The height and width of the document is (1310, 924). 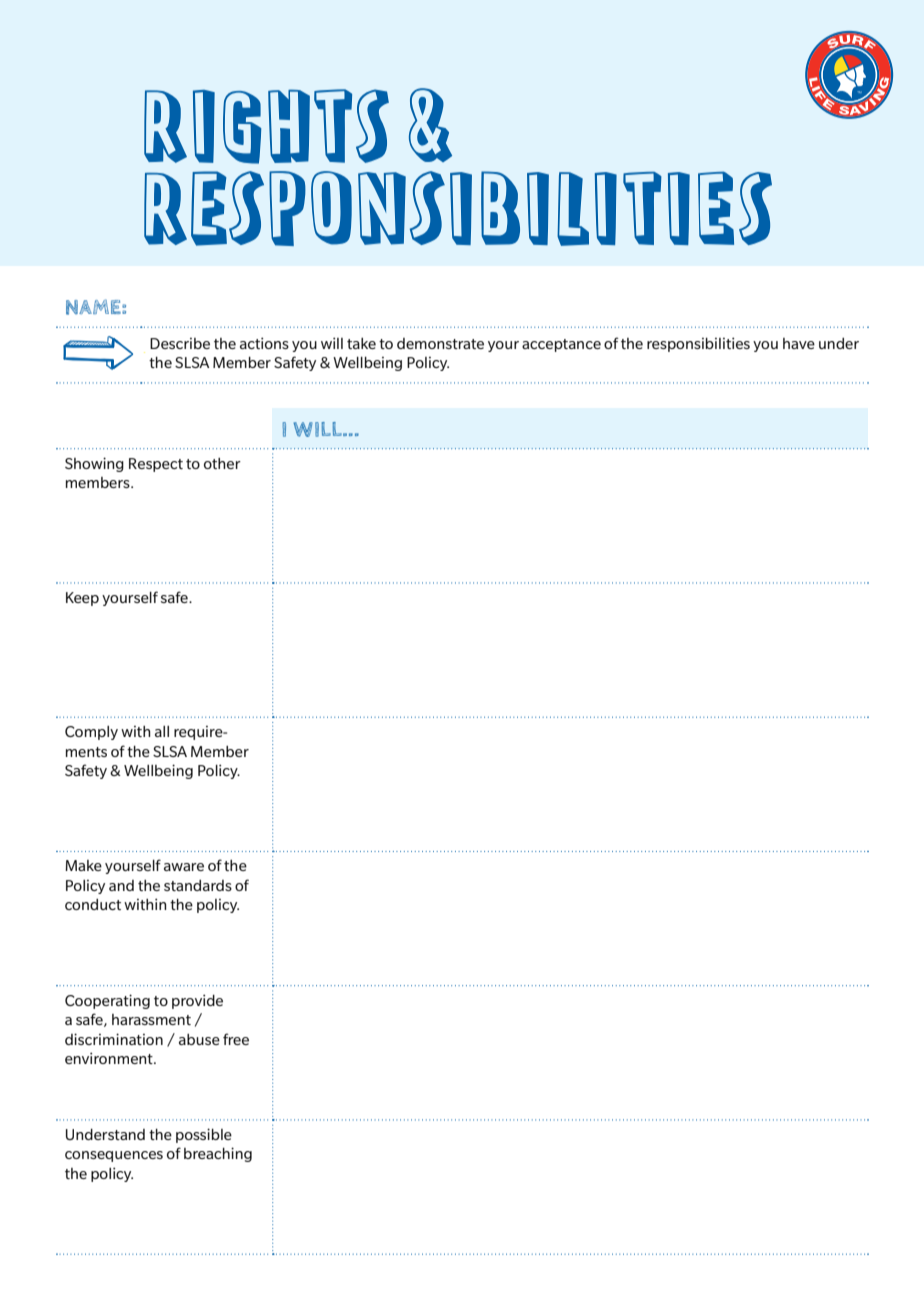 I want to click on take, so click(x=361, y=343).
